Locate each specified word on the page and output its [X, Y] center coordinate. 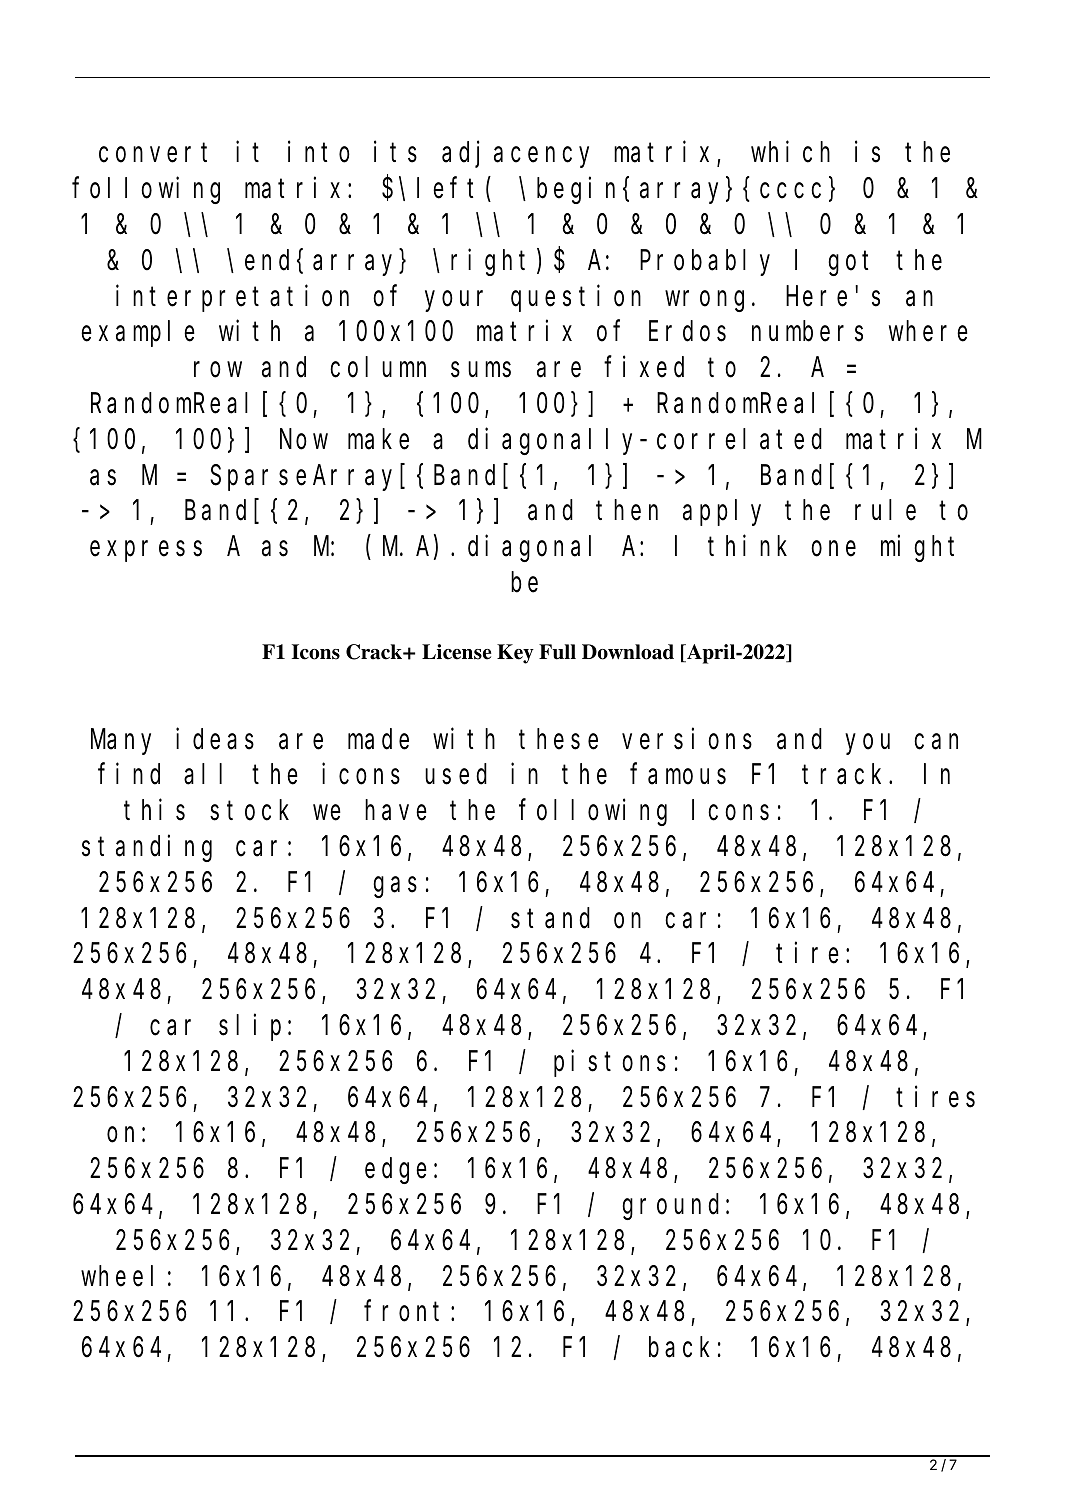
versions [687, 739]
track [846, 774]
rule [885, 510]
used [456, 774]
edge [396, 1171]
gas [395, 887]
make [378, 439]
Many [121, 743]
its [395, 152]
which [790, 152]
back [679, 1347]
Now [304, 440]
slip [250, 1027]
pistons [610, 1063]
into [319, 152]
